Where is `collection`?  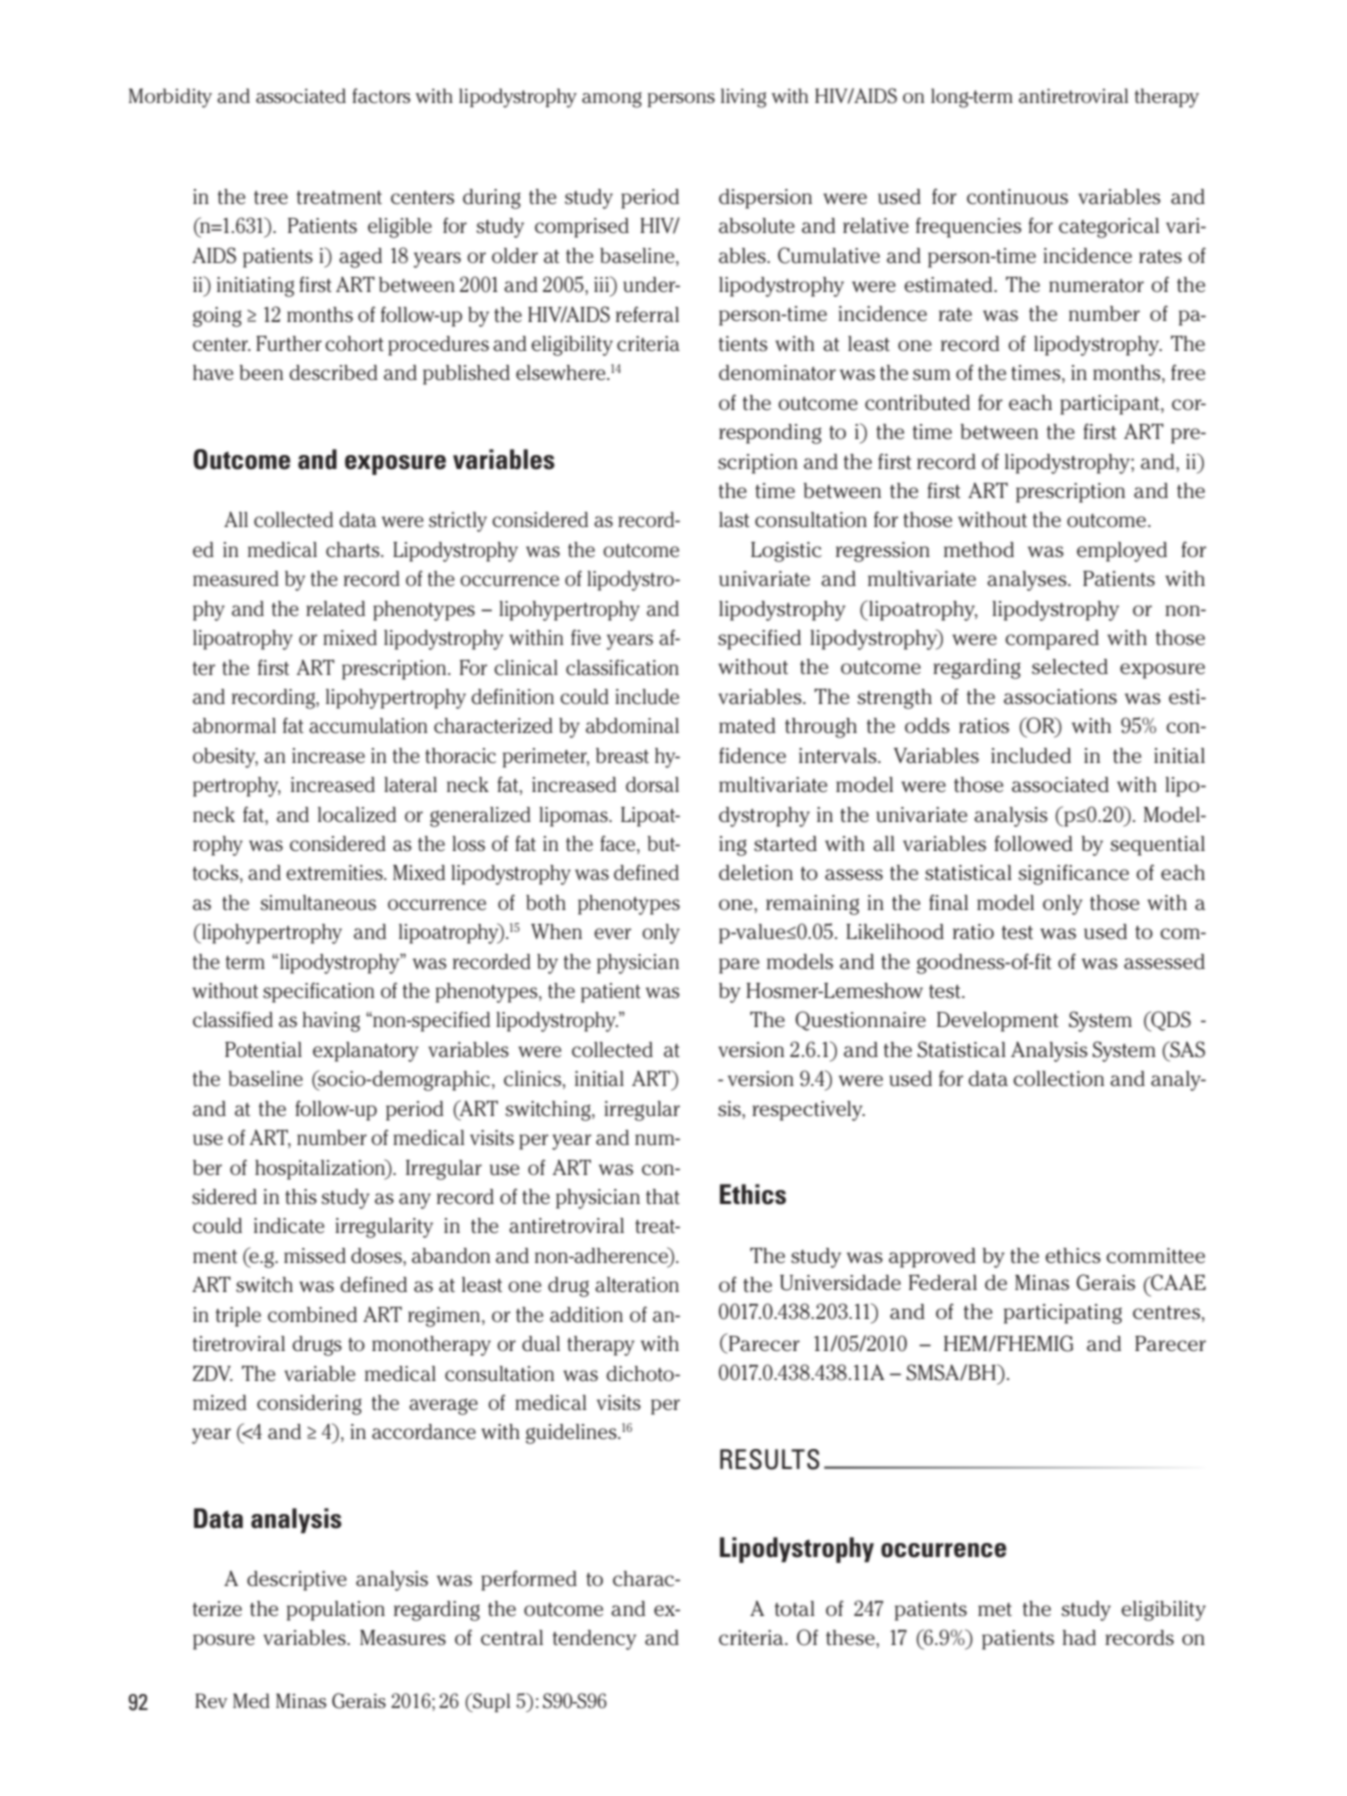
collection is located at coordinates (1058, 1079).
